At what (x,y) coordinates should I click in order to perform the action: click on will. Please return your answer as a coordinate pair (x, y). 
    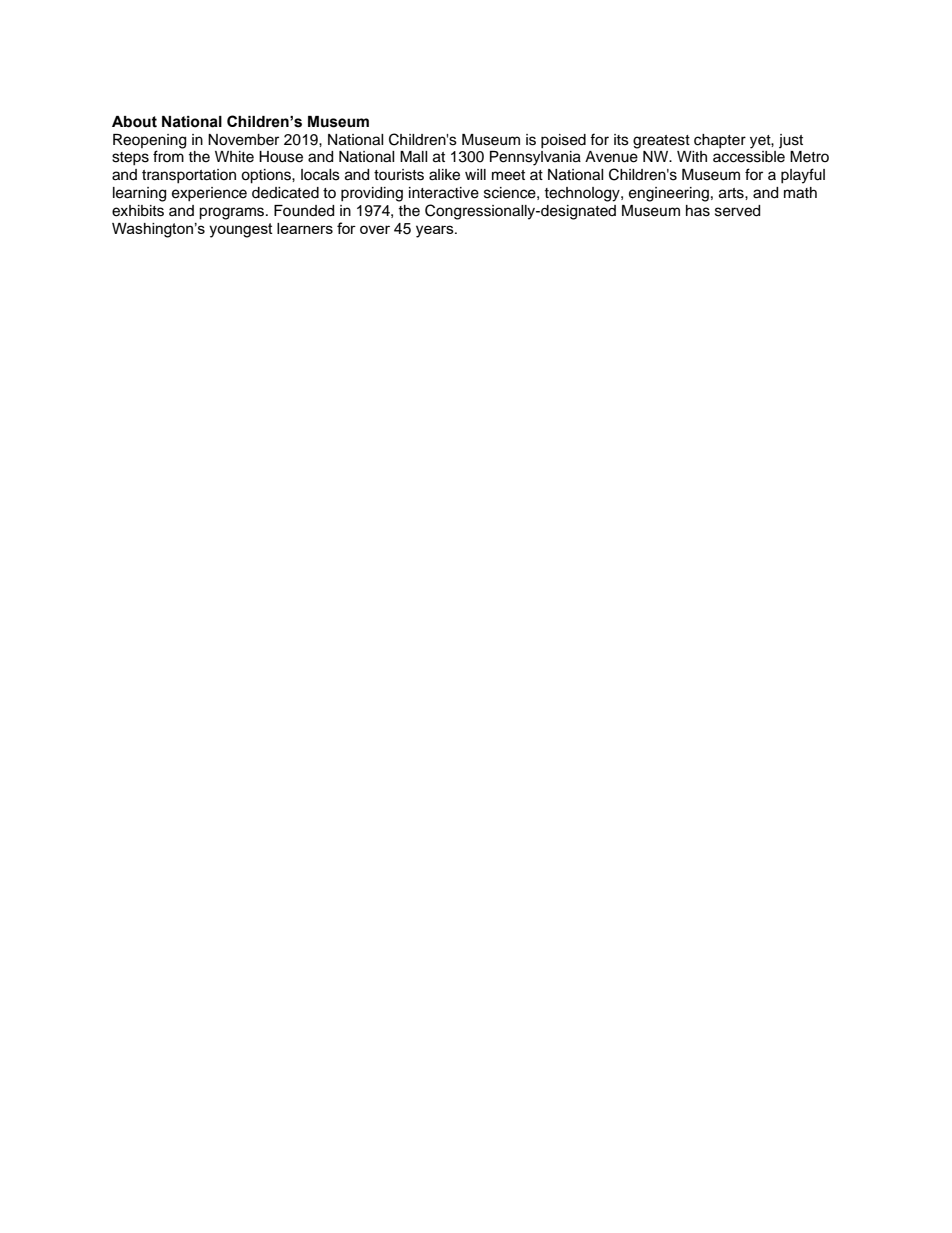
    Looking at the image, I should click on (475, 174).
